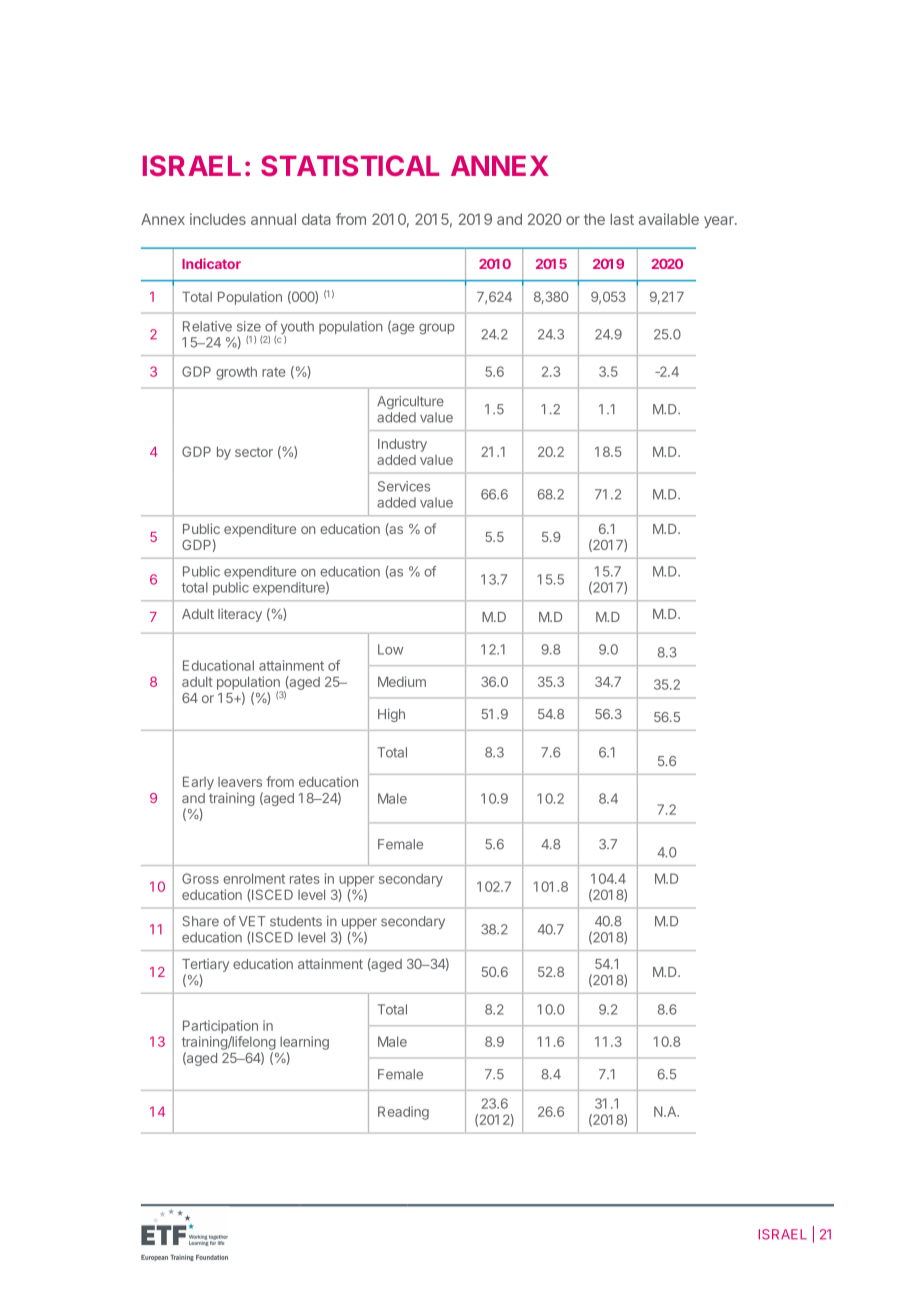  I want to click on Medium, so click(402, 681).
